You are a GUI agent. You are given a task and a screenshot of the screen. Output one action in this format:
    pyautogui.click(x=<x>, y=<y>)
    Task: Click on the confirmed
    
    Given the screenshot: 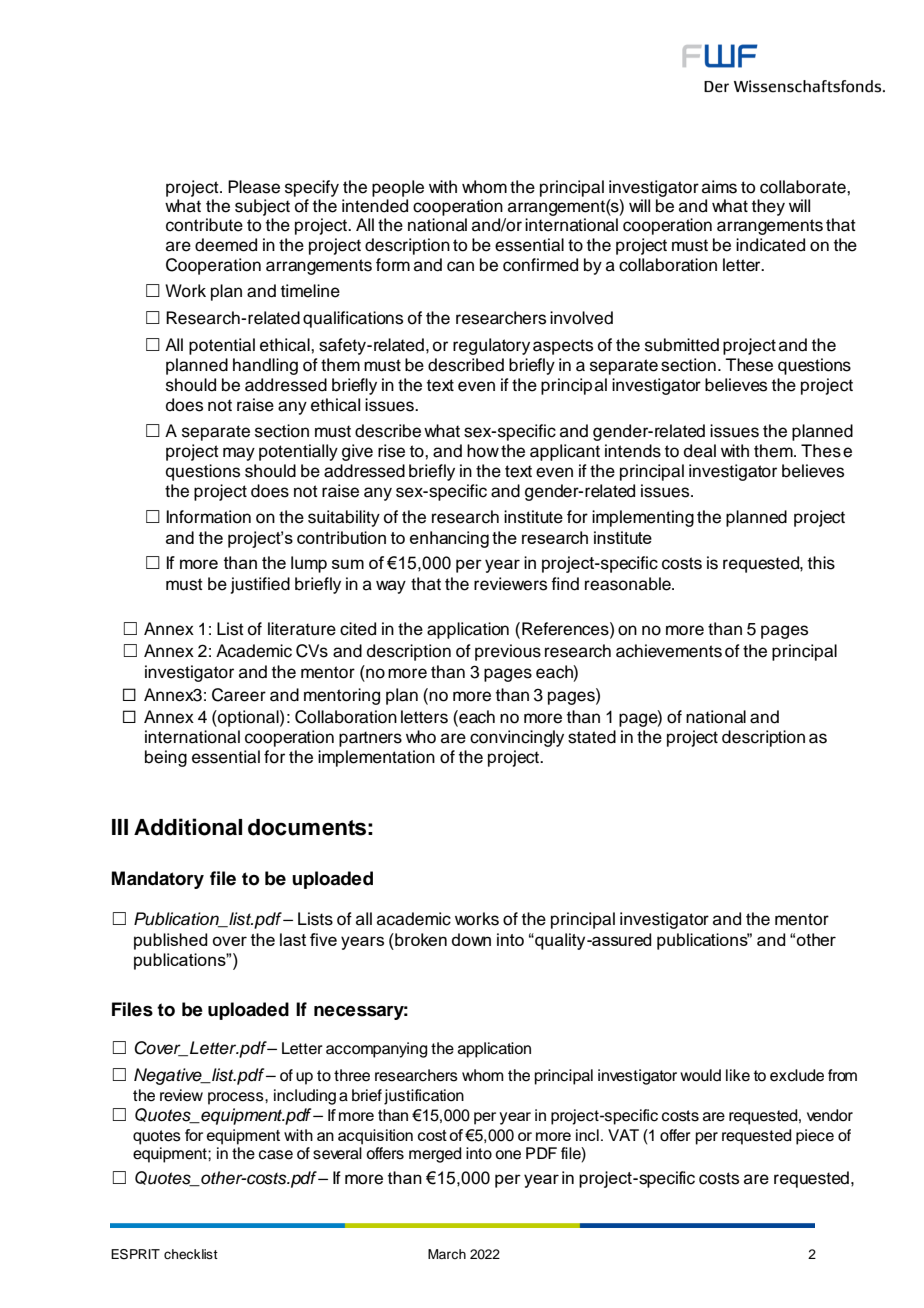 What is the action you would take?
    pyautogui.click(x=540, y=265)
